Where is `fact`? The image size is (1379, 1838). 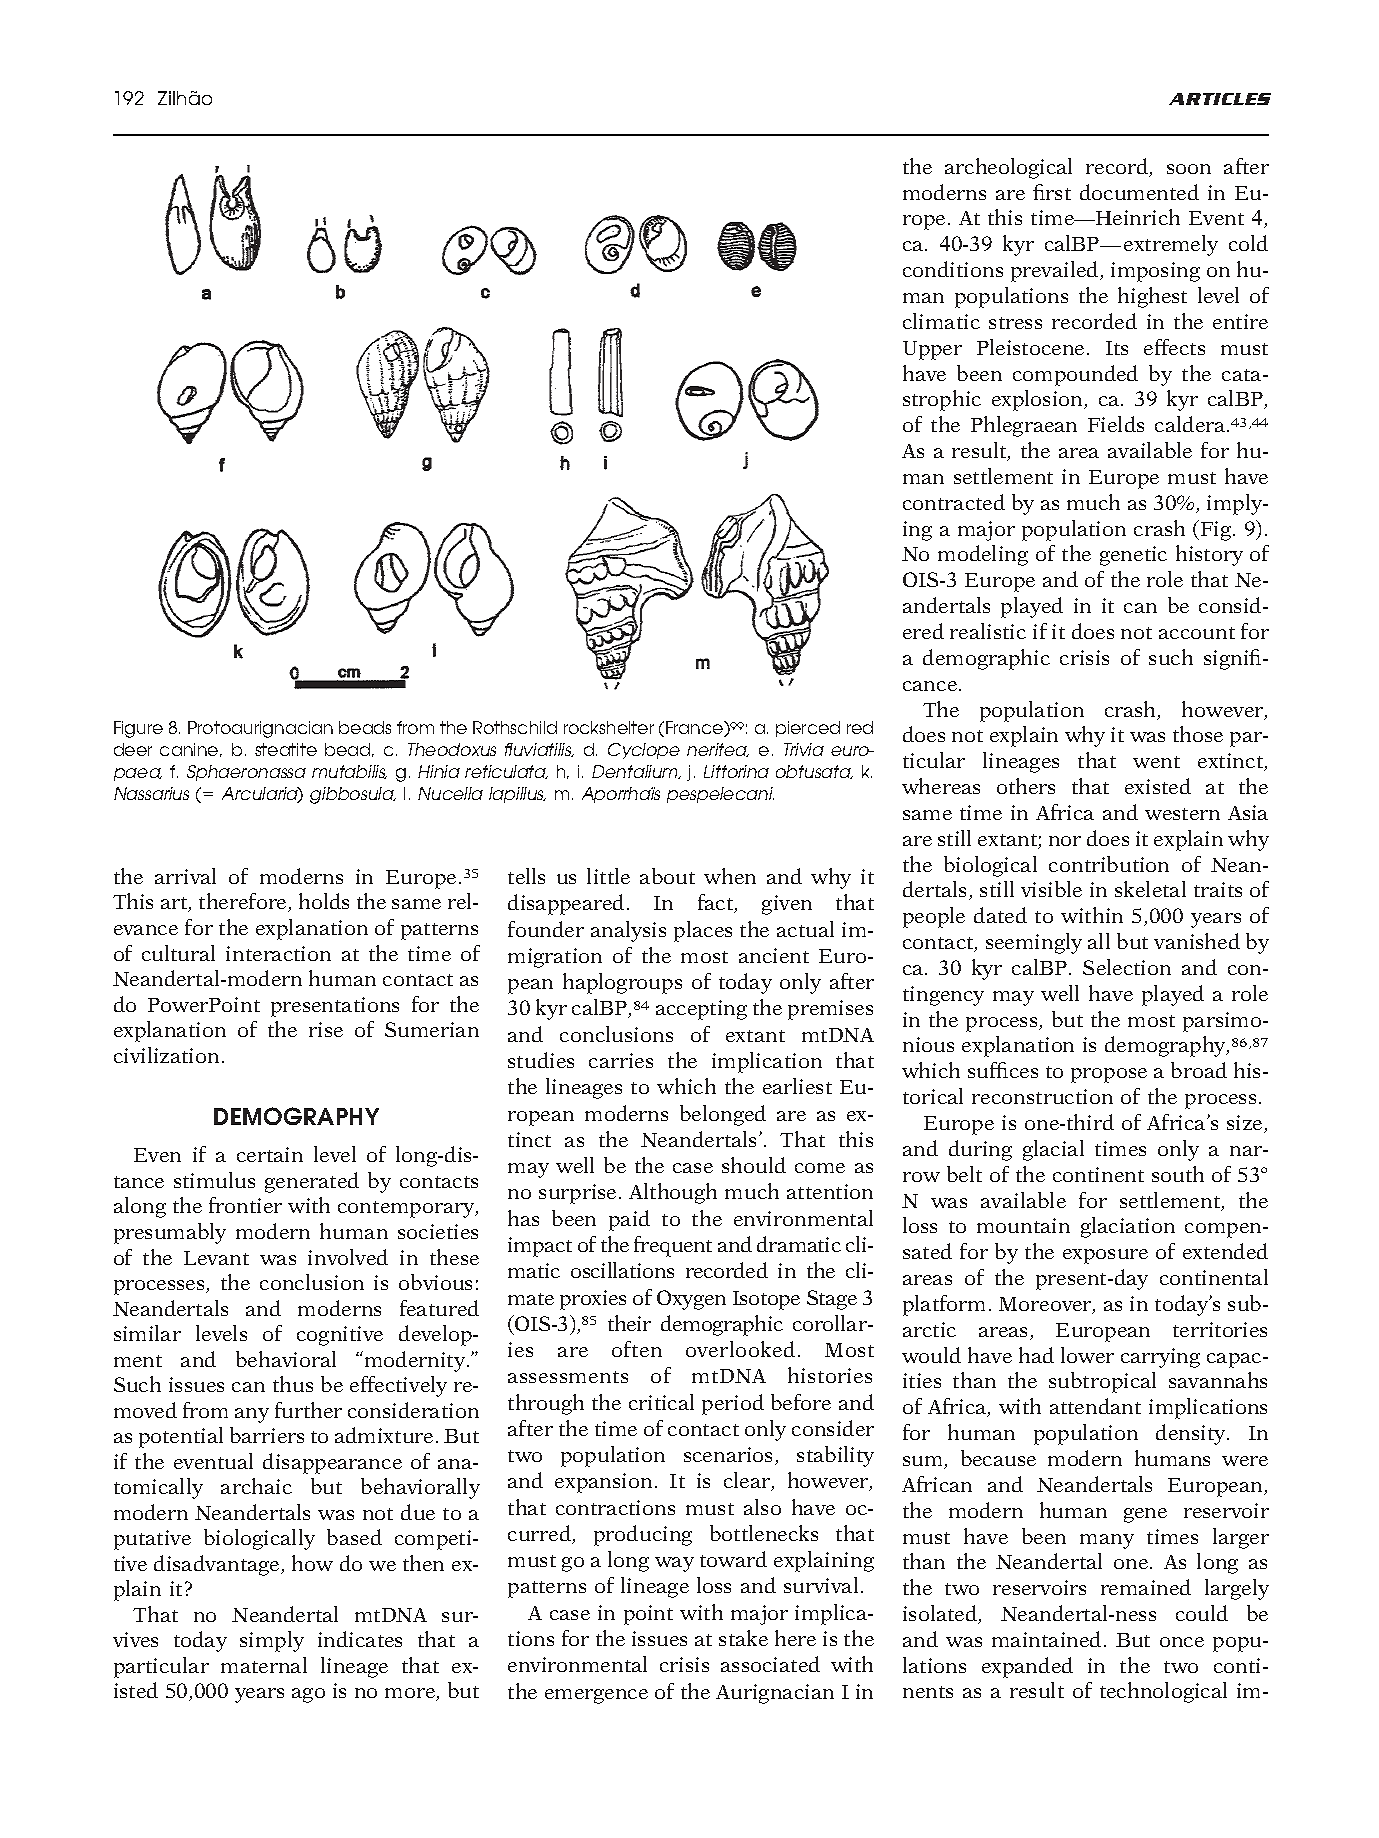 fact is located at coordinates (717, 903).
